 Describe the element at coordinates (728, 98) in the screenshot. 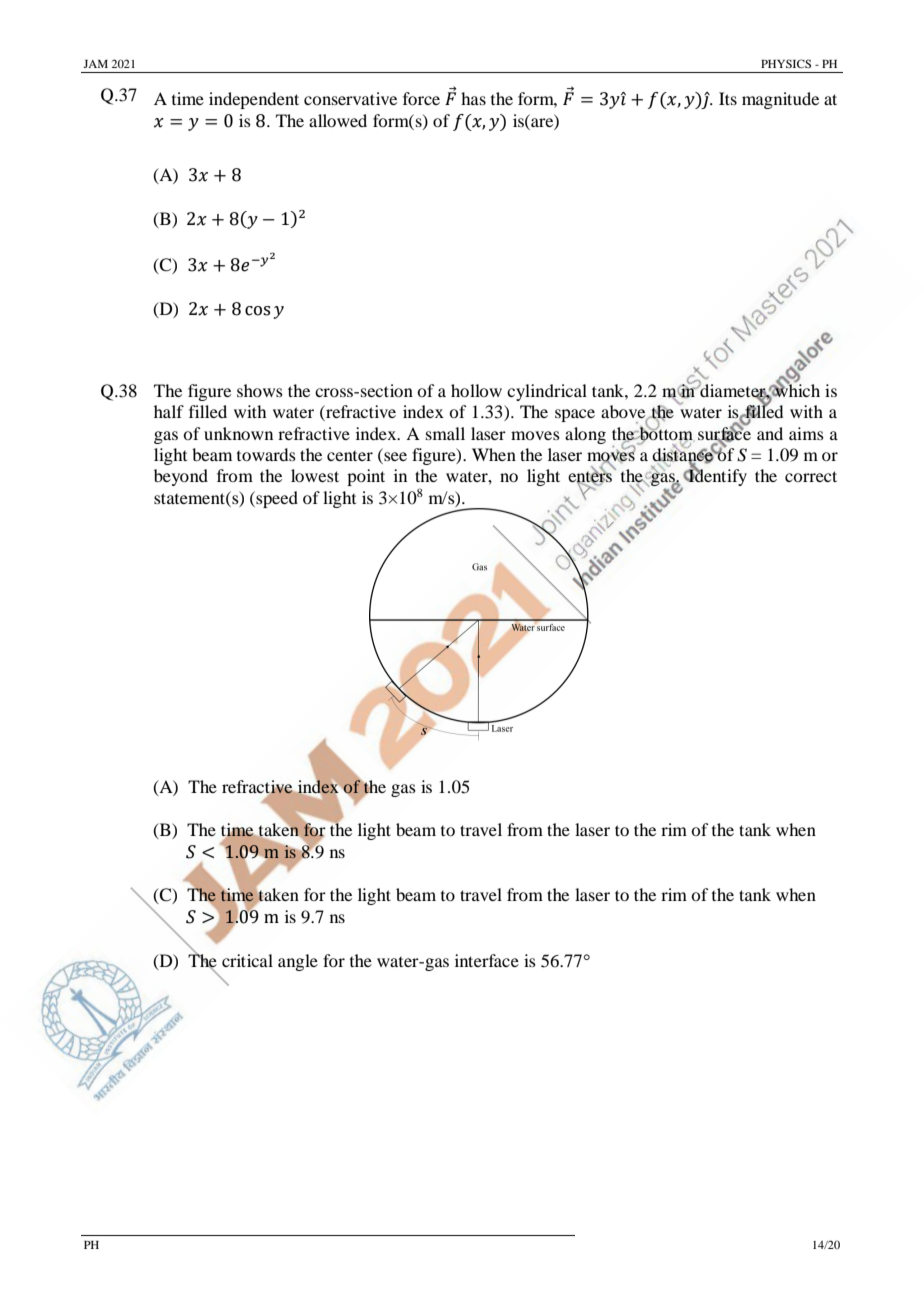

I see `Its` at that location.
